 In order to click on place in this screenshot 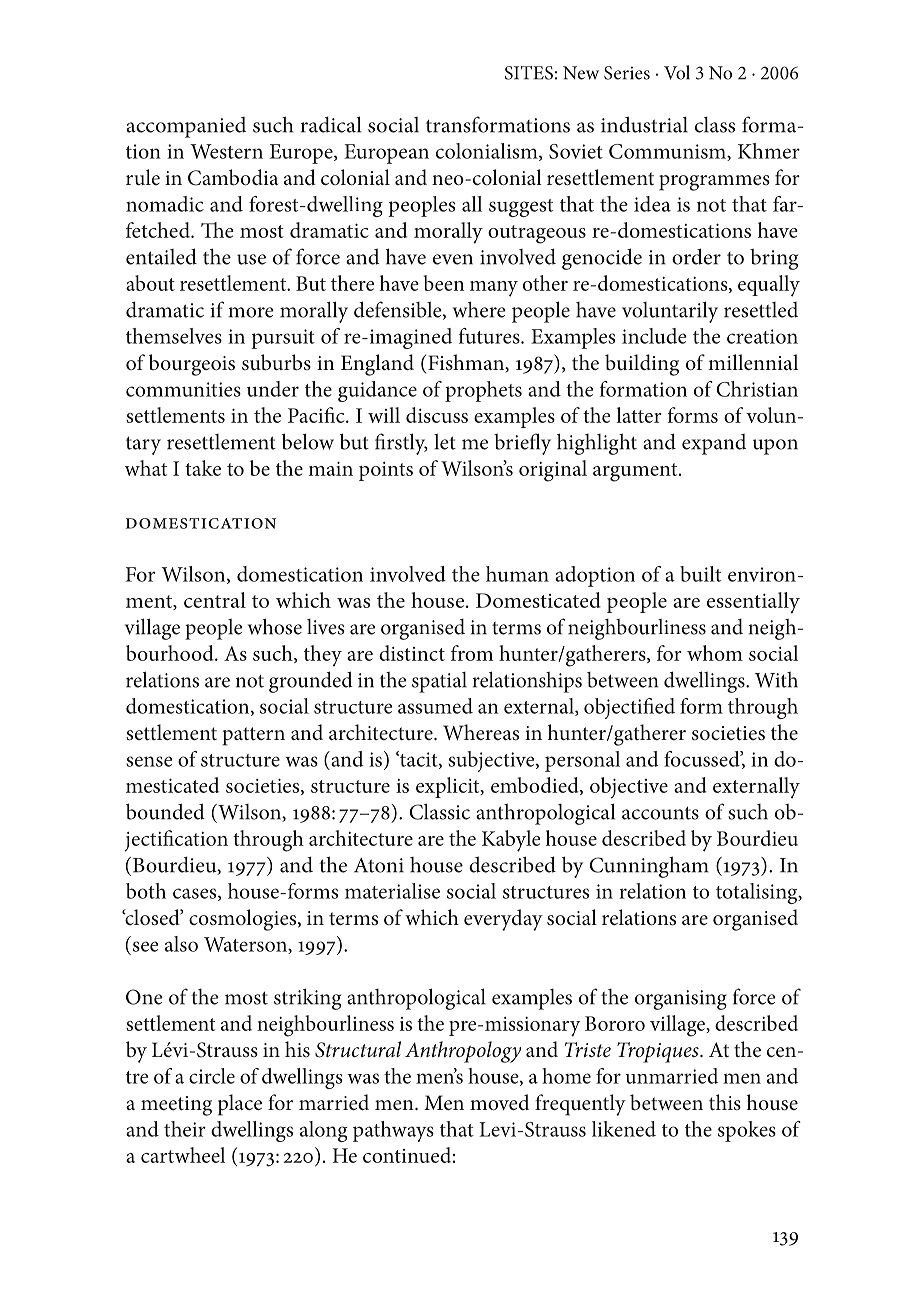, I will do `click(240, 1105)`.
